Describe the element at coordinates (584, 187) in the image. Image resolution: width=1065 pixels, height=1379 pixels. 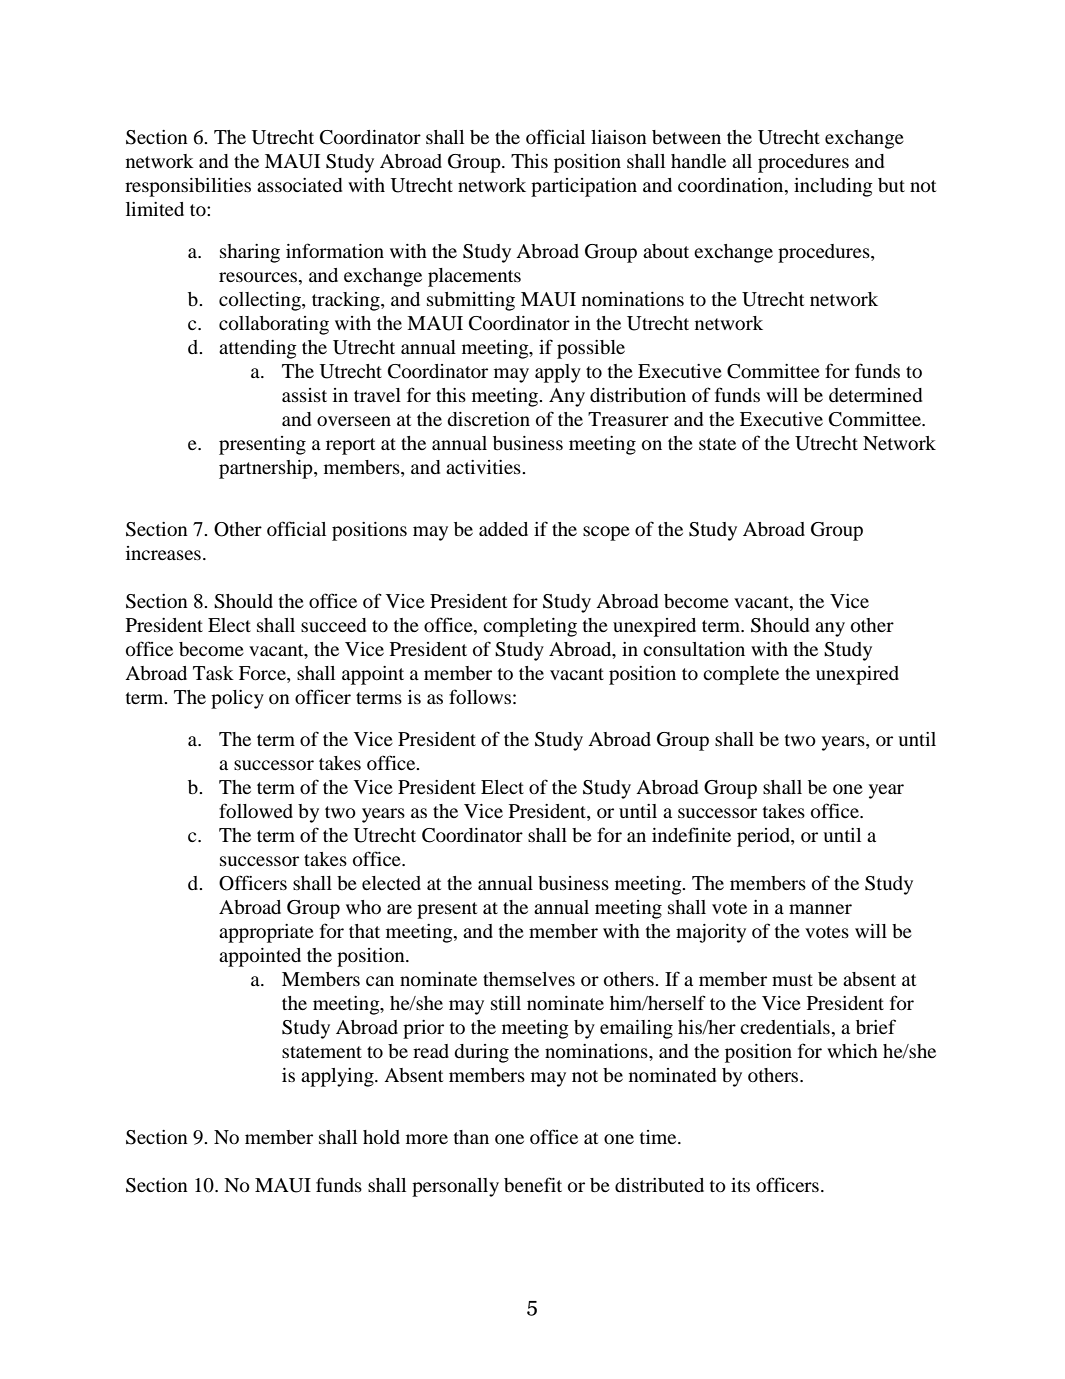
I see `participation` at that location.
